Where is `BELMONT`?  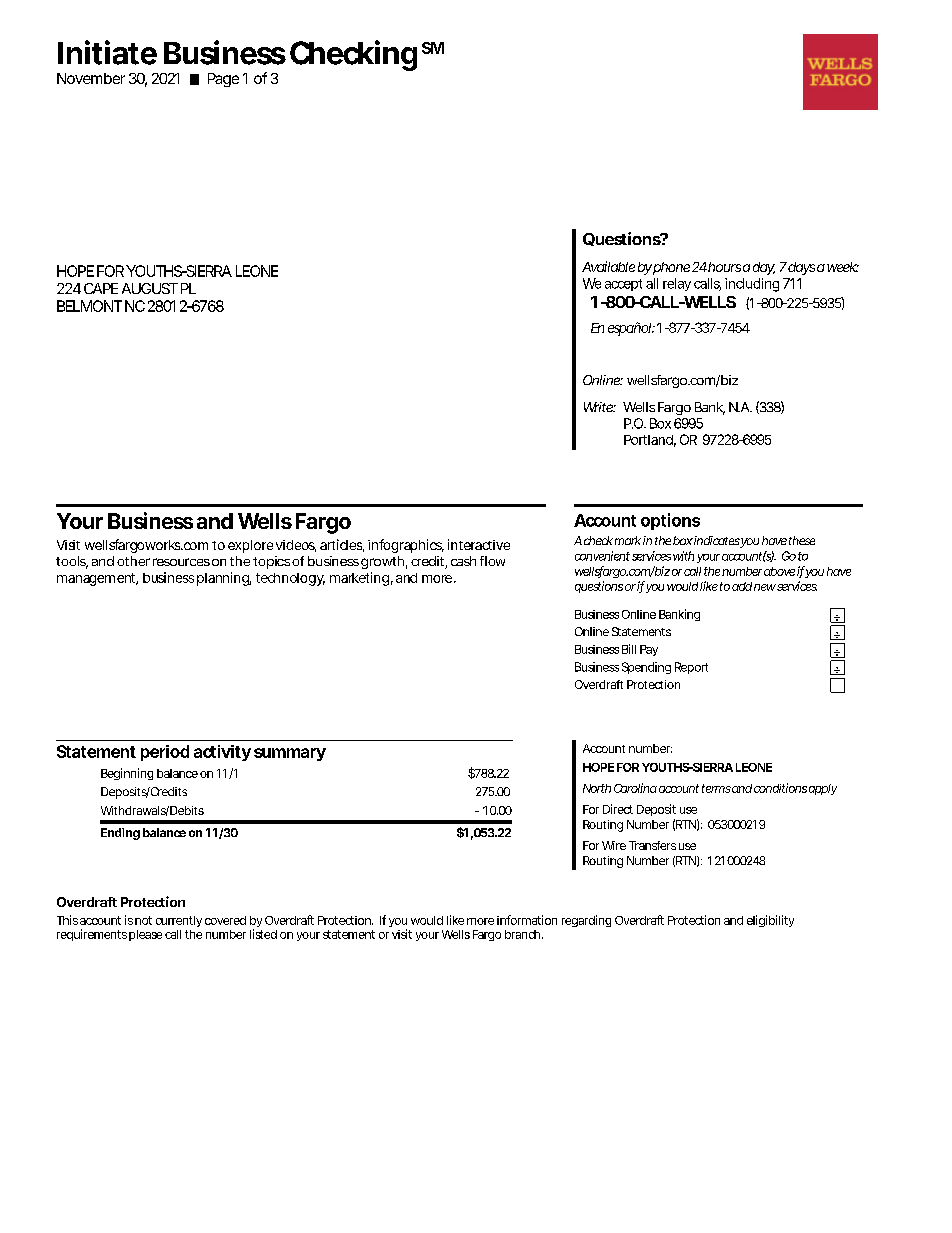
BELMONT is located at coordinates (89, 306).
